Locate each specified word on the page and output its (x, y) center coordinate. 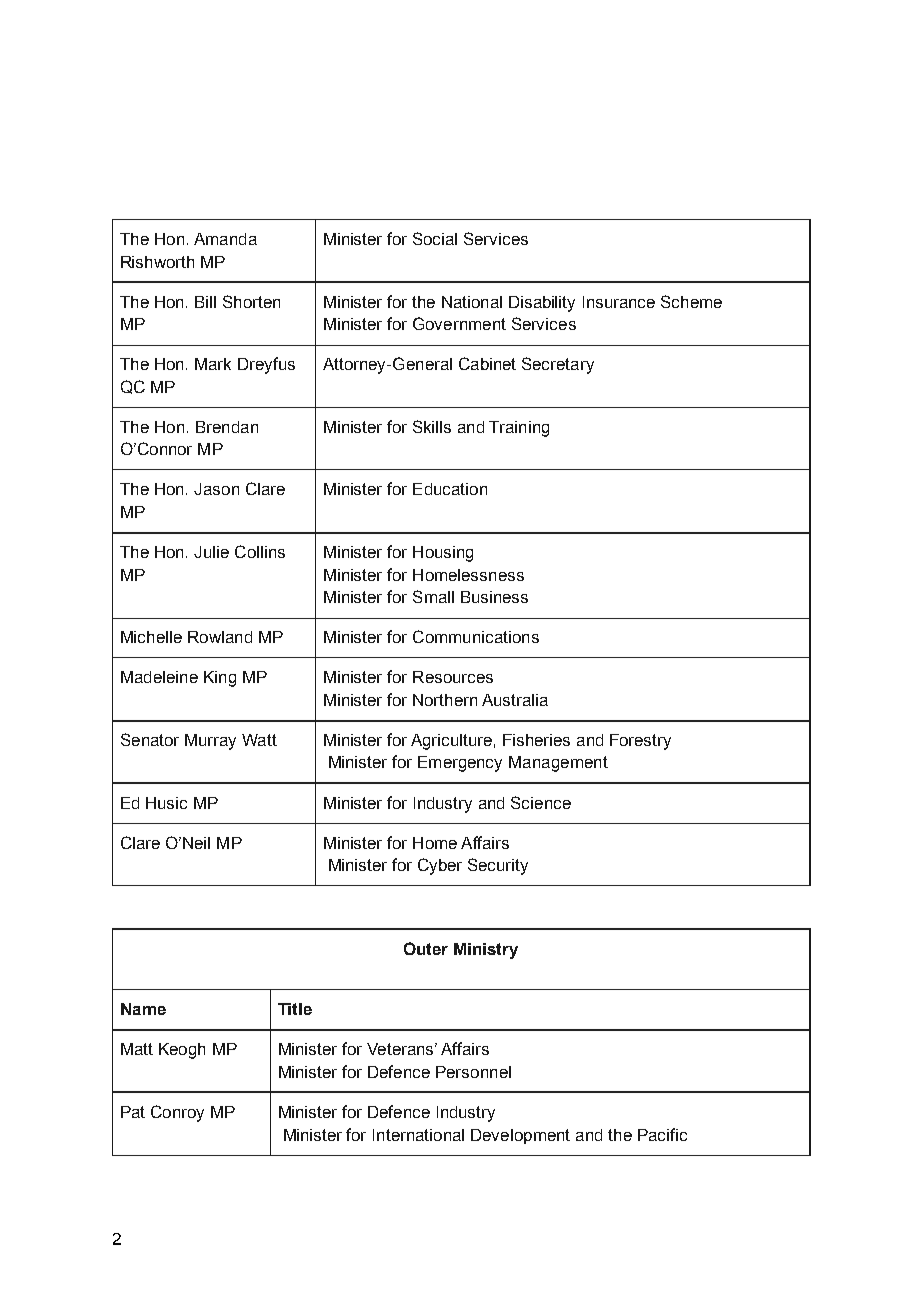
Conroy (177, 1113)
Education (450, 489)
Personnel (473, 1072)
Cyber (440, 866)
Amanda (225, 239)
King (220, 679)
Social (435, 238)
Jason (216, 489)
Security (498, 866)
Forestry (640, 742)
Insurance (619, 302)
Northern (445, 700)
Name (143, 1009)
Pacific (662, 1134)
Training (519, 429)
